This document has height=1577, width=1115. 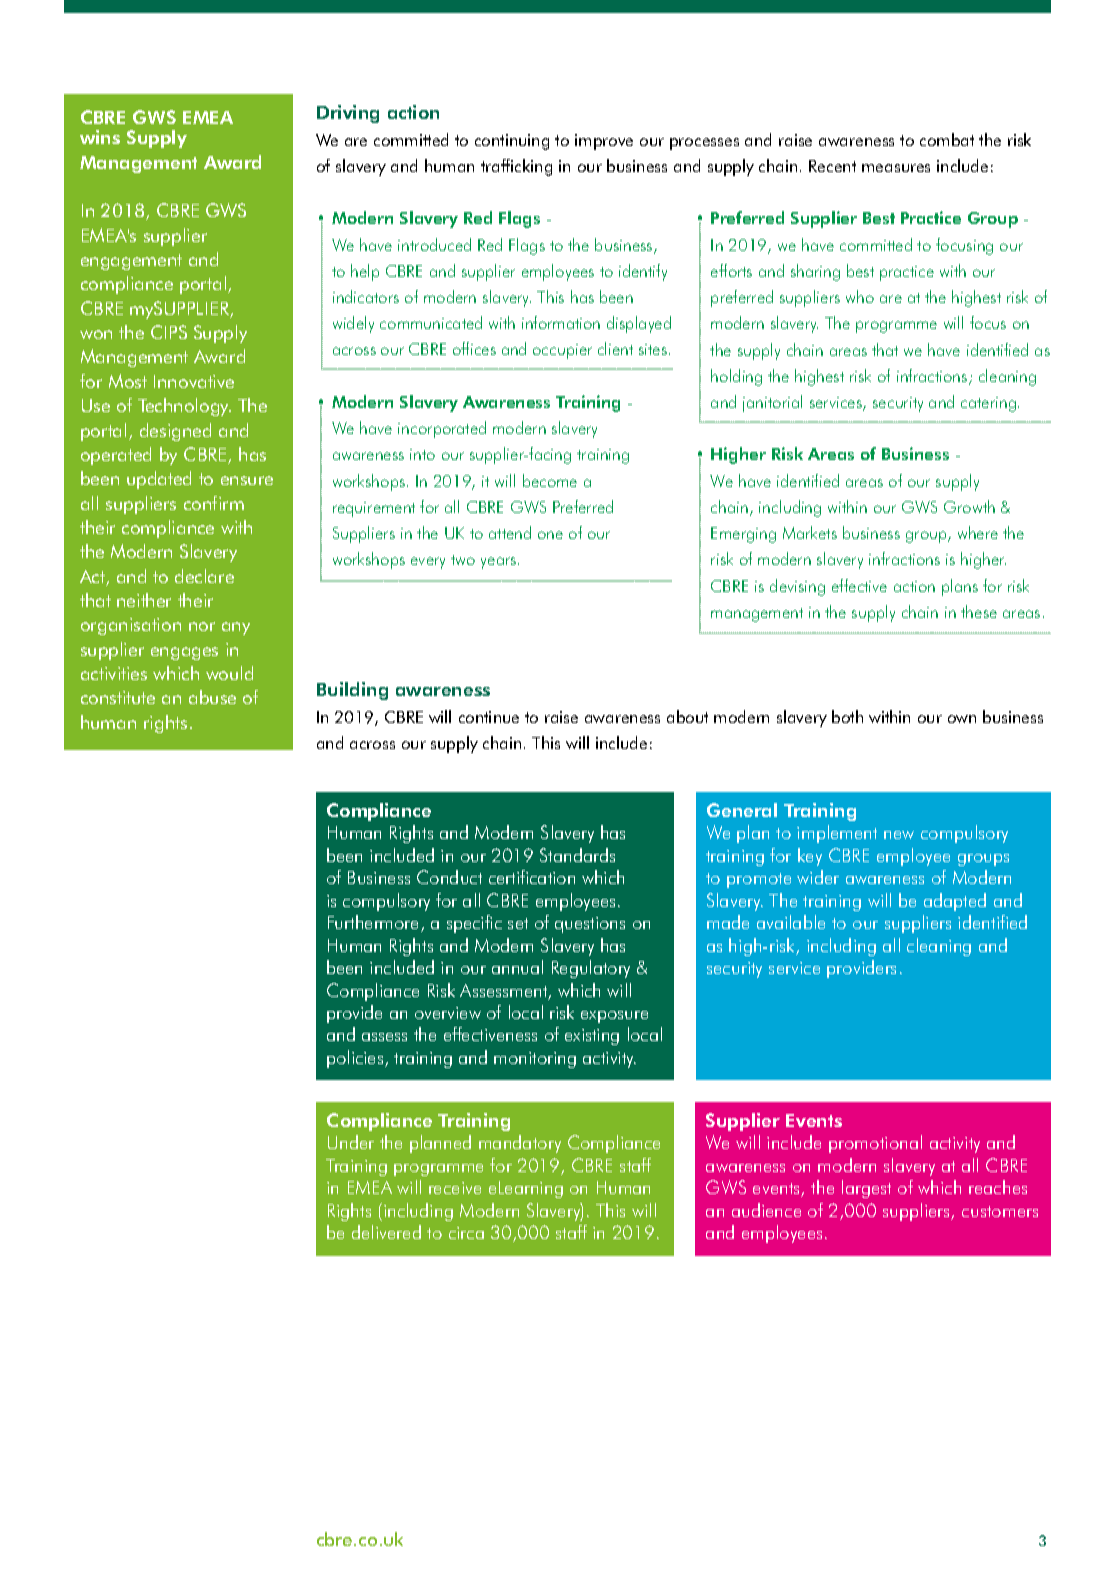 I want to click on Technology, so click(x=184, y=407).
